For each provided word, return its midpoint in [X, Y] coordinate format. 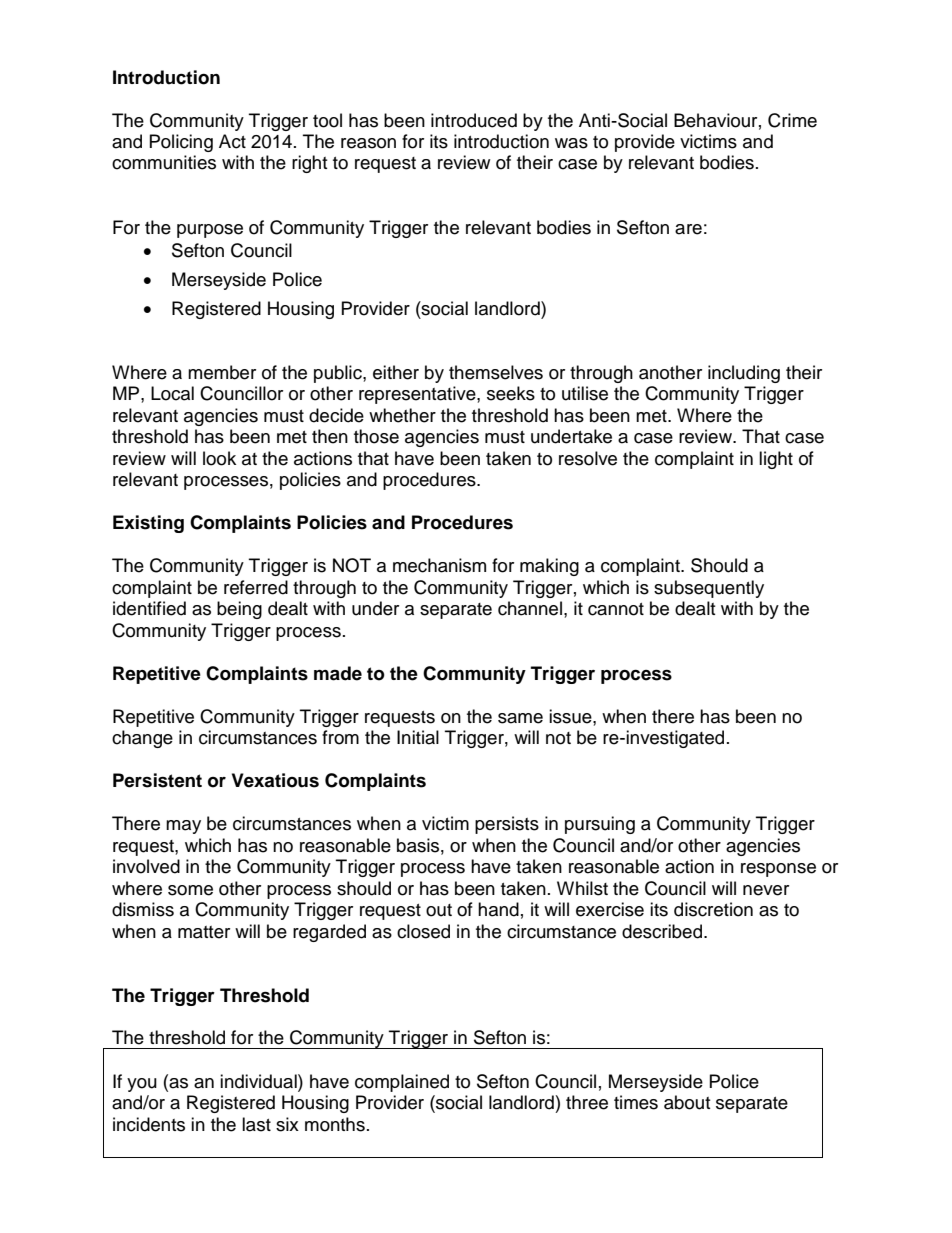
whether [402, 415]
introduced [474, 120]
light [776, 460]
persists [507, 825]
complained [402, 1083]
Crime [792, 120]
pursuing [600, 825]
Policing [181, 143]
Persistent [157, 780]
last [256, 1124]
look [219, 458]
